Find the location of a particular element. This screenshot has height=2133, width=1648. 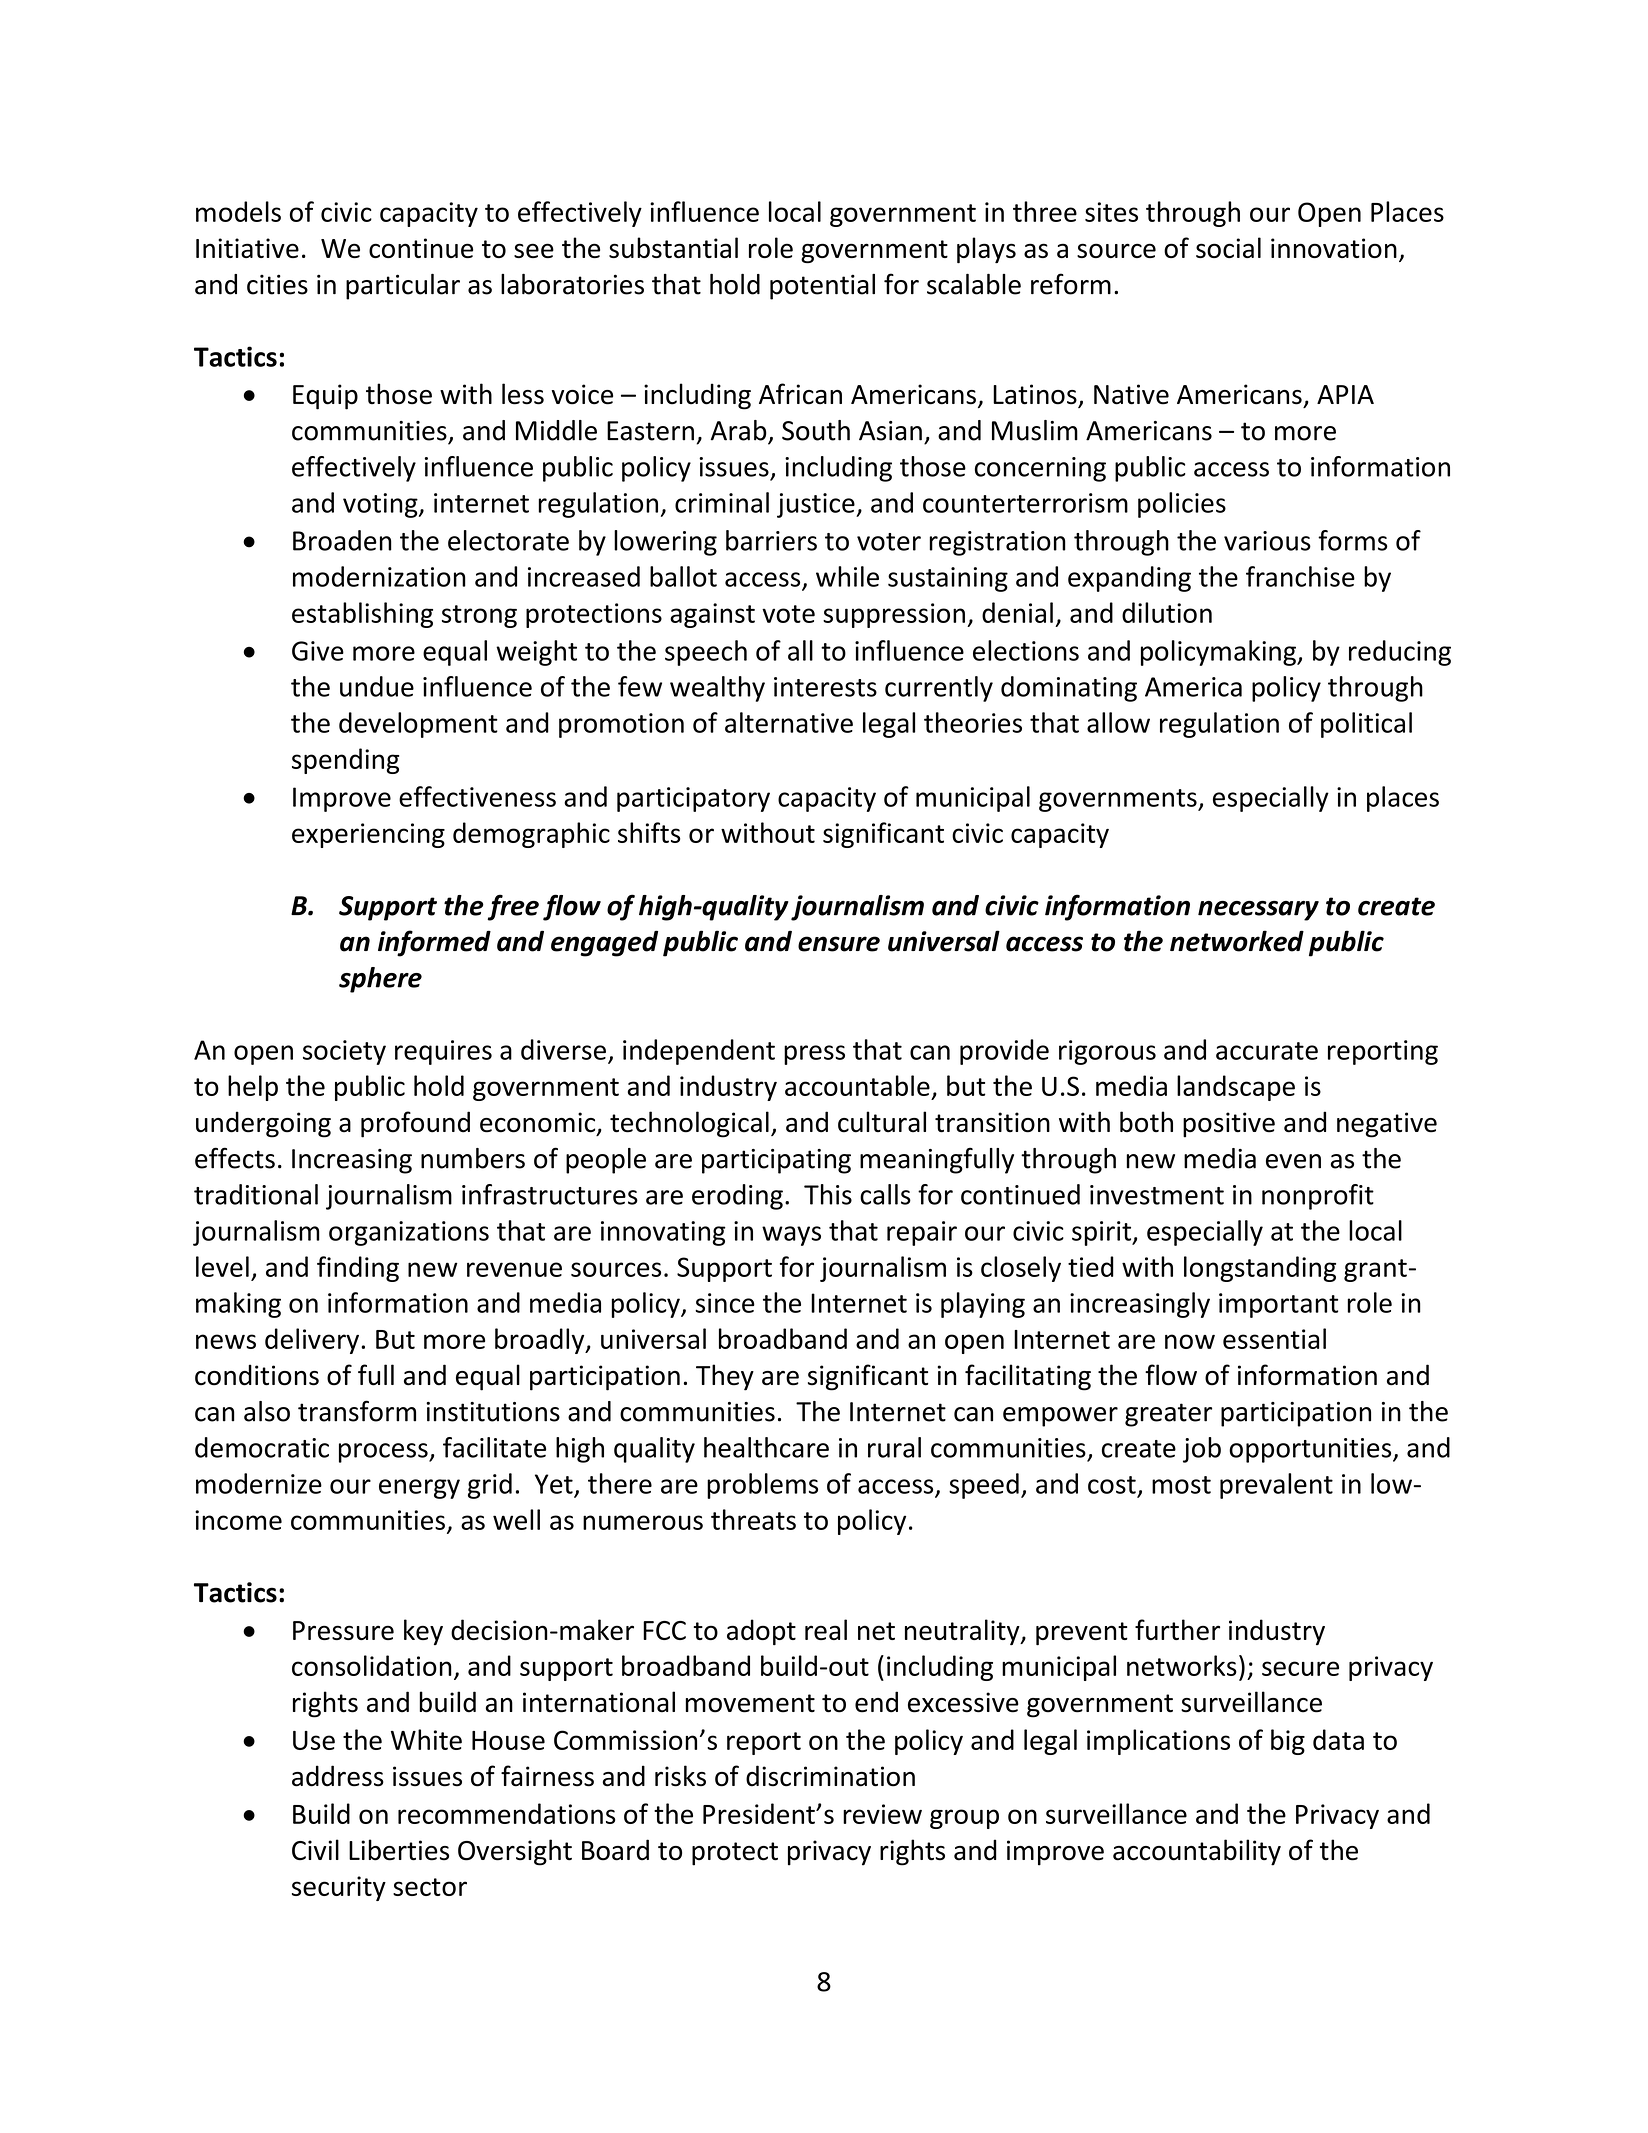

finding is located at coordinates (358, 1269).
